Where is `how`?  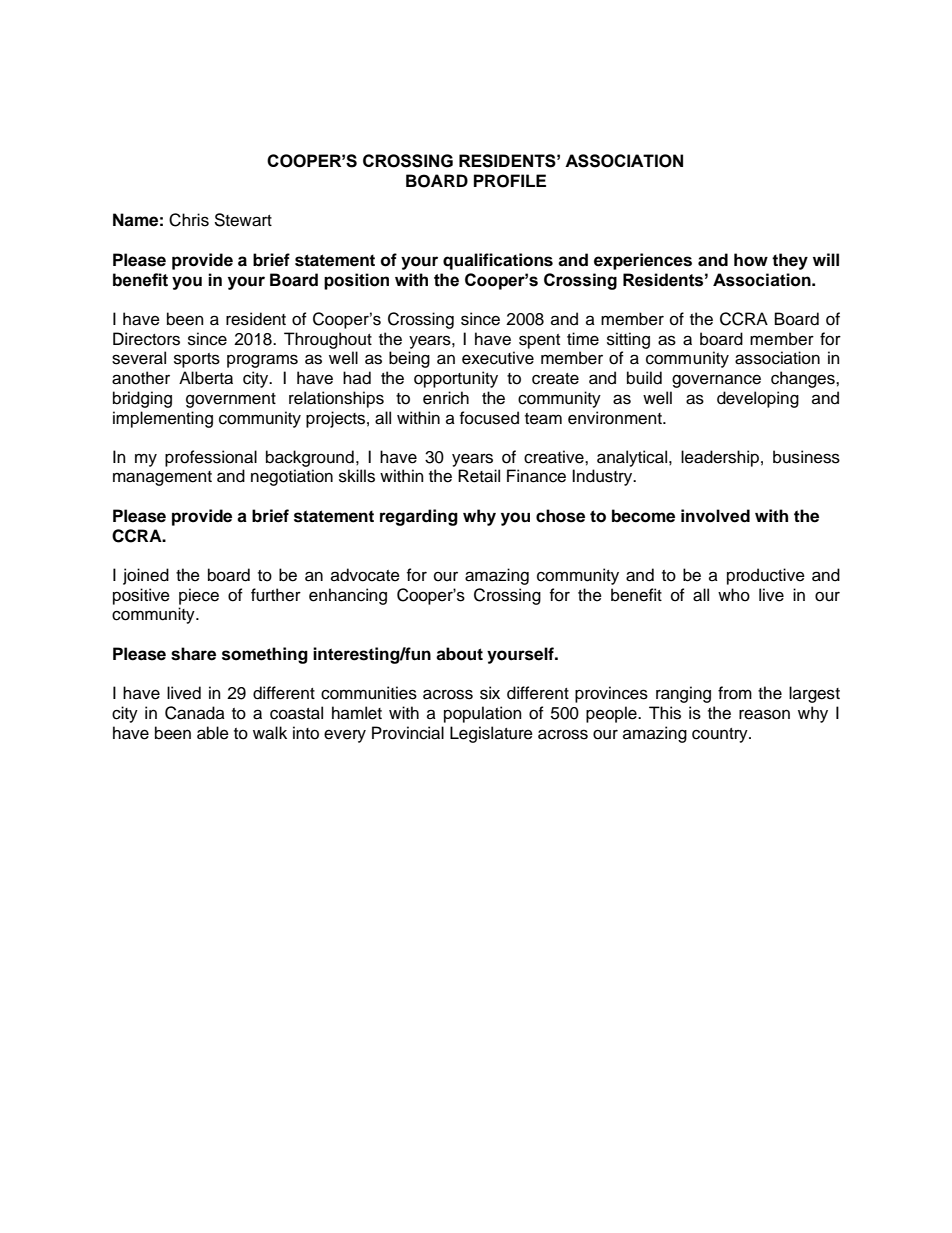
how is located at coordinates (751, 260).
